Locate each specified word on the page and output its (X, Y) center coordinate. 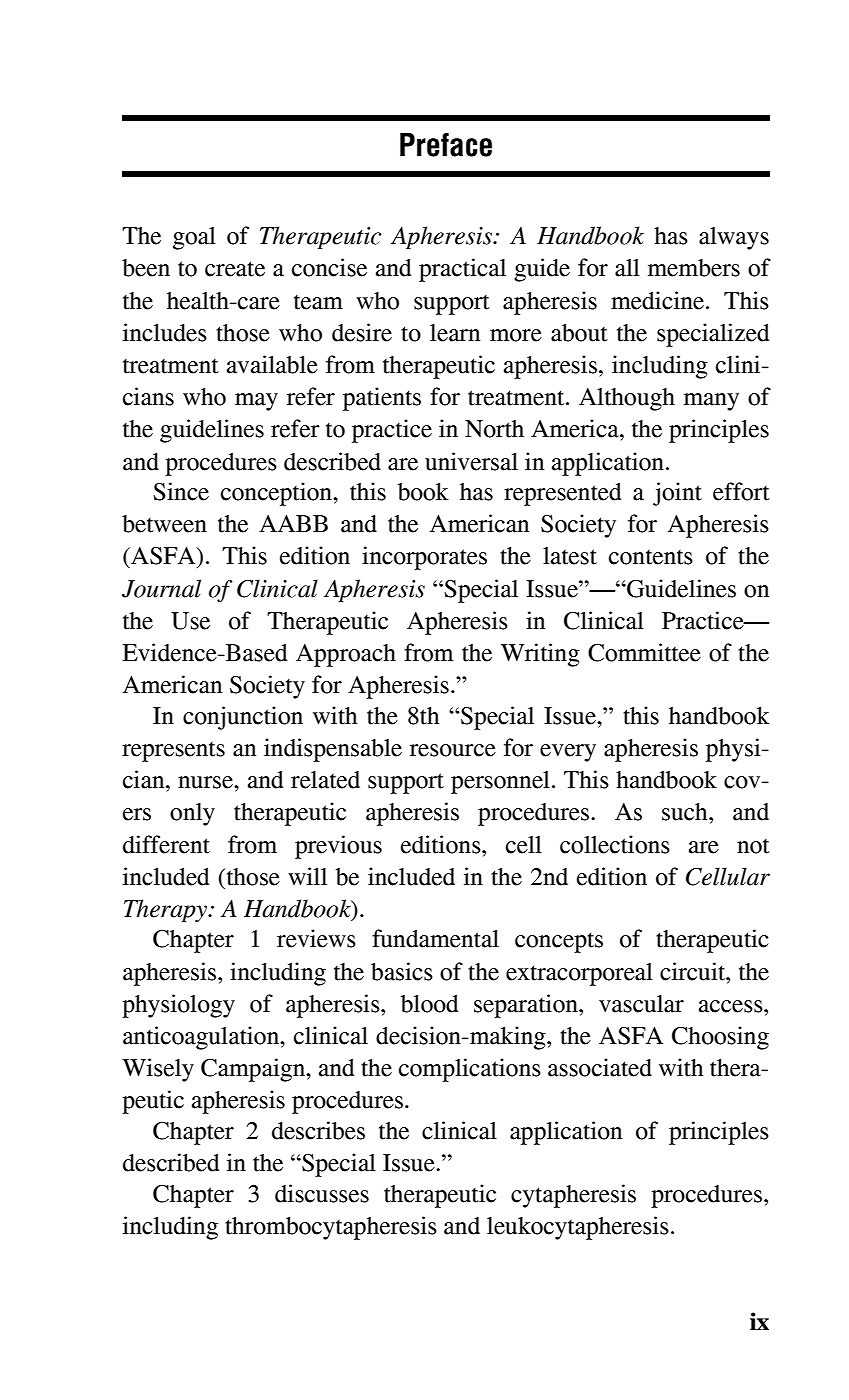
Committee (644, 652)
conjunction (243, 718)
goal (194, 238)
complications (470, 1070)
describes (318, 1130)
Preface (446, 145)
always (734, 238)
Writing (540, 655)
